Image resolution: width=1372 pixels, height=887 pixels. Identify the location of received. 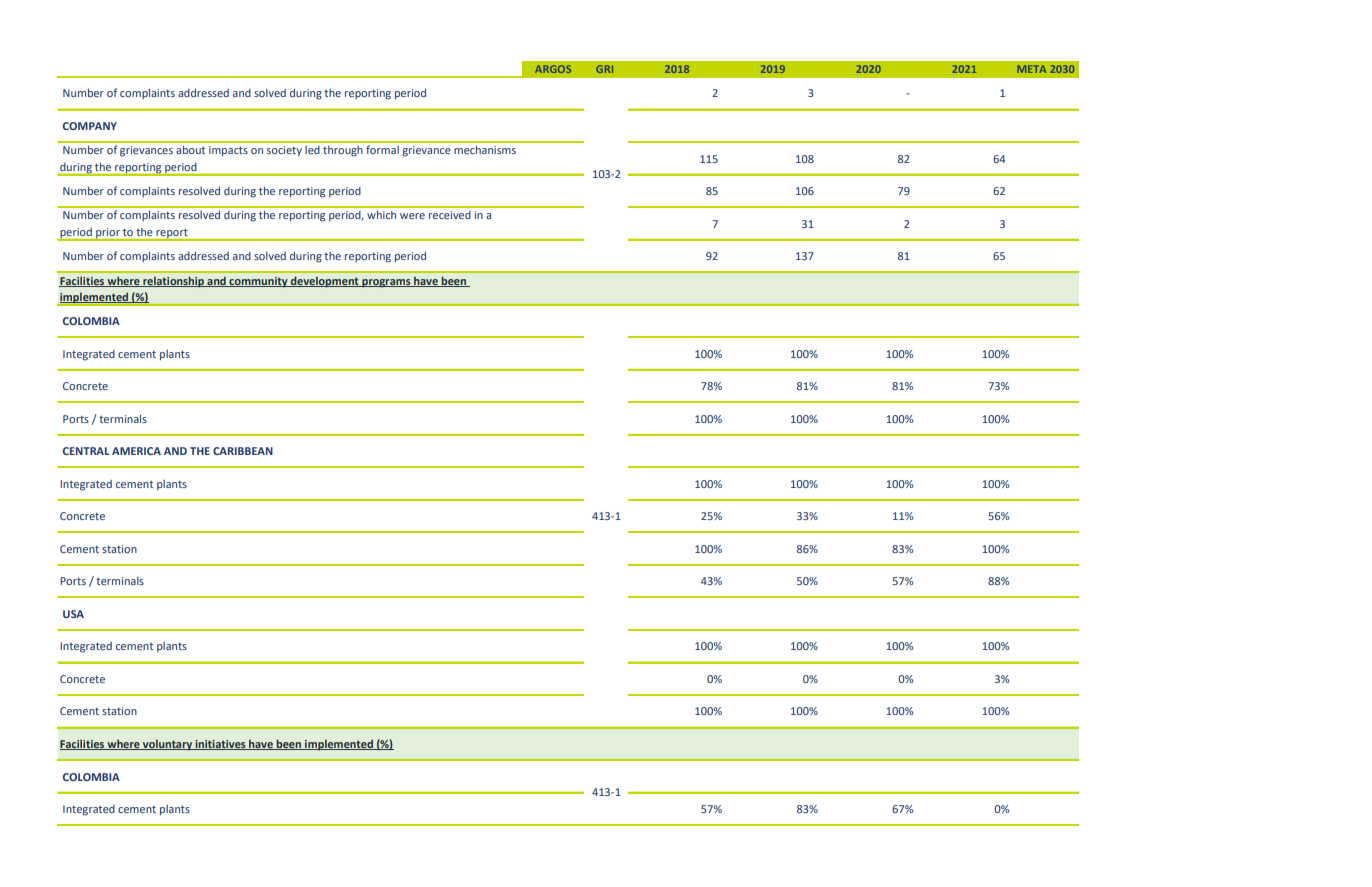
(450, 215).
